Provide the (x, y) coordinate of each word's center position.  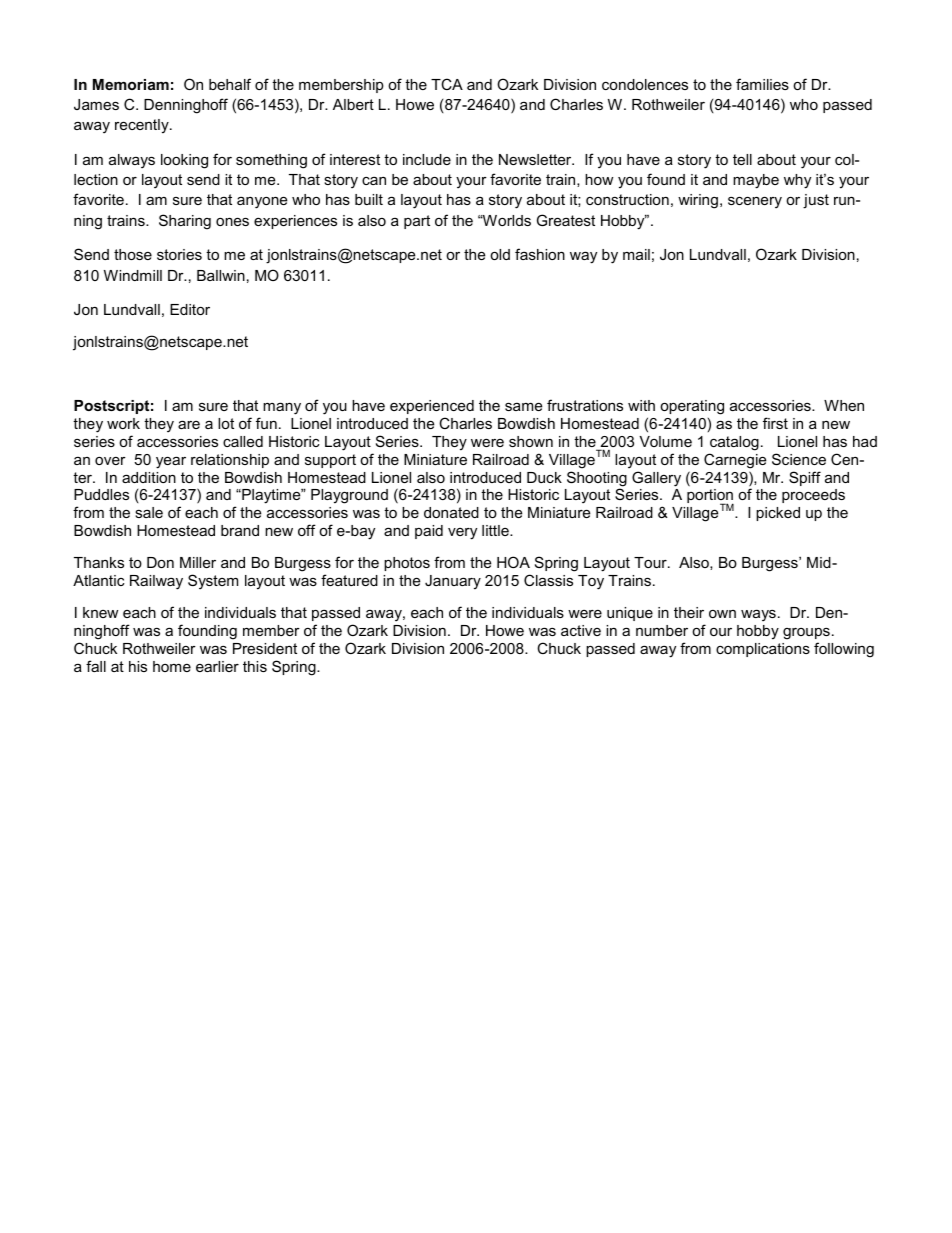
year (171, 462)
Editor (190, 309)
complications (763, 650)
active (581, 630)
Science (799, 459)
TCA (447, 84)
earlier (217, 666)
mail (636, 254)
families (762, 84)
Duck (544, 477)
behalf (230, 84)
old (500, 254)
